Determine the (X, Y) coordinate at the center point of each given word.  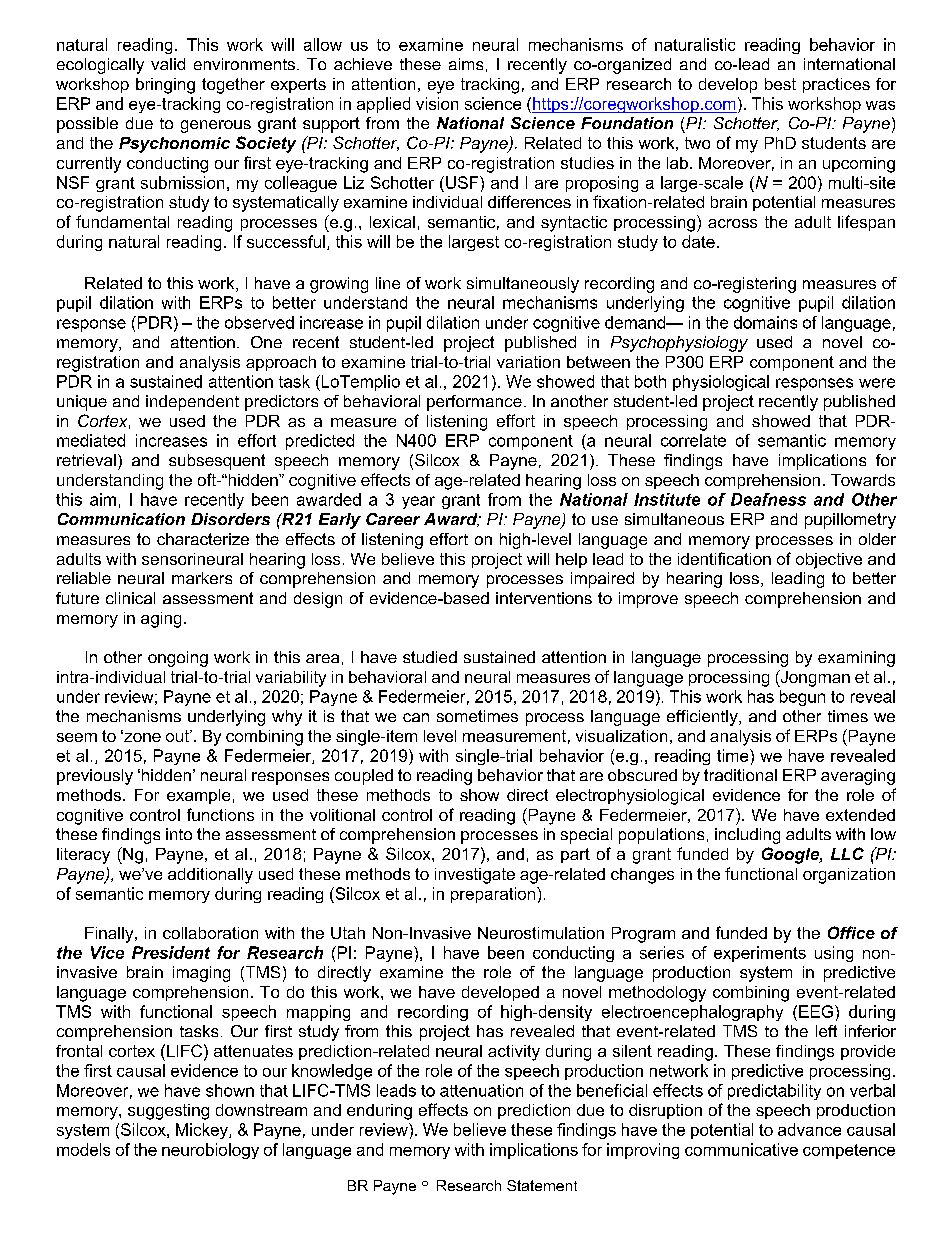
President (171, 952)
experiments (760, 954)
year (418, 502)
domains (765, 322)
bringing (165, 86)
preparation (494, 895)
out (178, 736)
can (416, 717)
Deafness (768, 499)
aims (466, 64)
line (388, 283)
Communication (121, 519)
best (780, 84)
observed (259, 322)
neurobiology (210, 1151)
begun (802, 698)
